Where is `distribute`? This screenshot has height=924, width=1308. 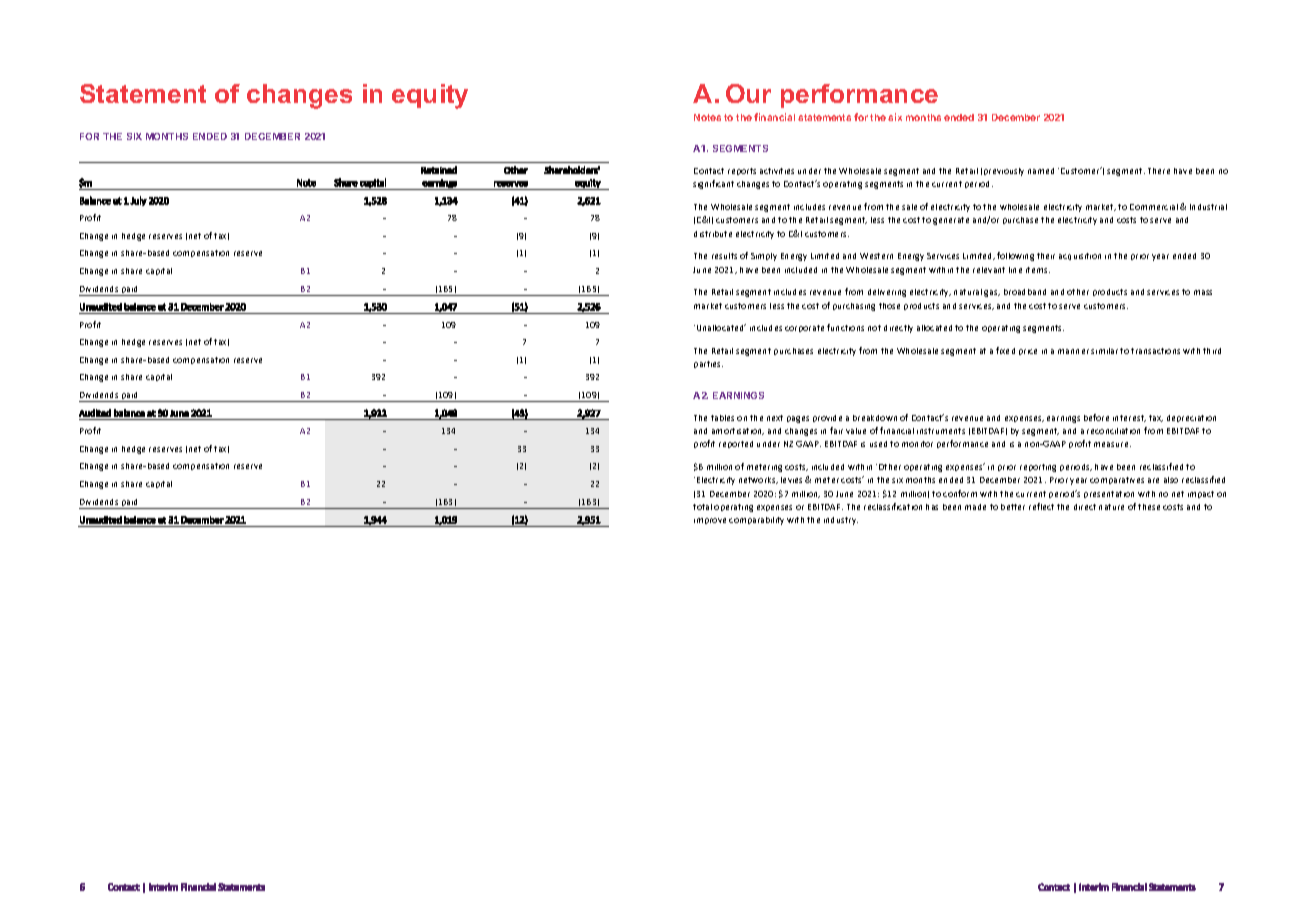
distribute is located at coordinates (713, 234).
